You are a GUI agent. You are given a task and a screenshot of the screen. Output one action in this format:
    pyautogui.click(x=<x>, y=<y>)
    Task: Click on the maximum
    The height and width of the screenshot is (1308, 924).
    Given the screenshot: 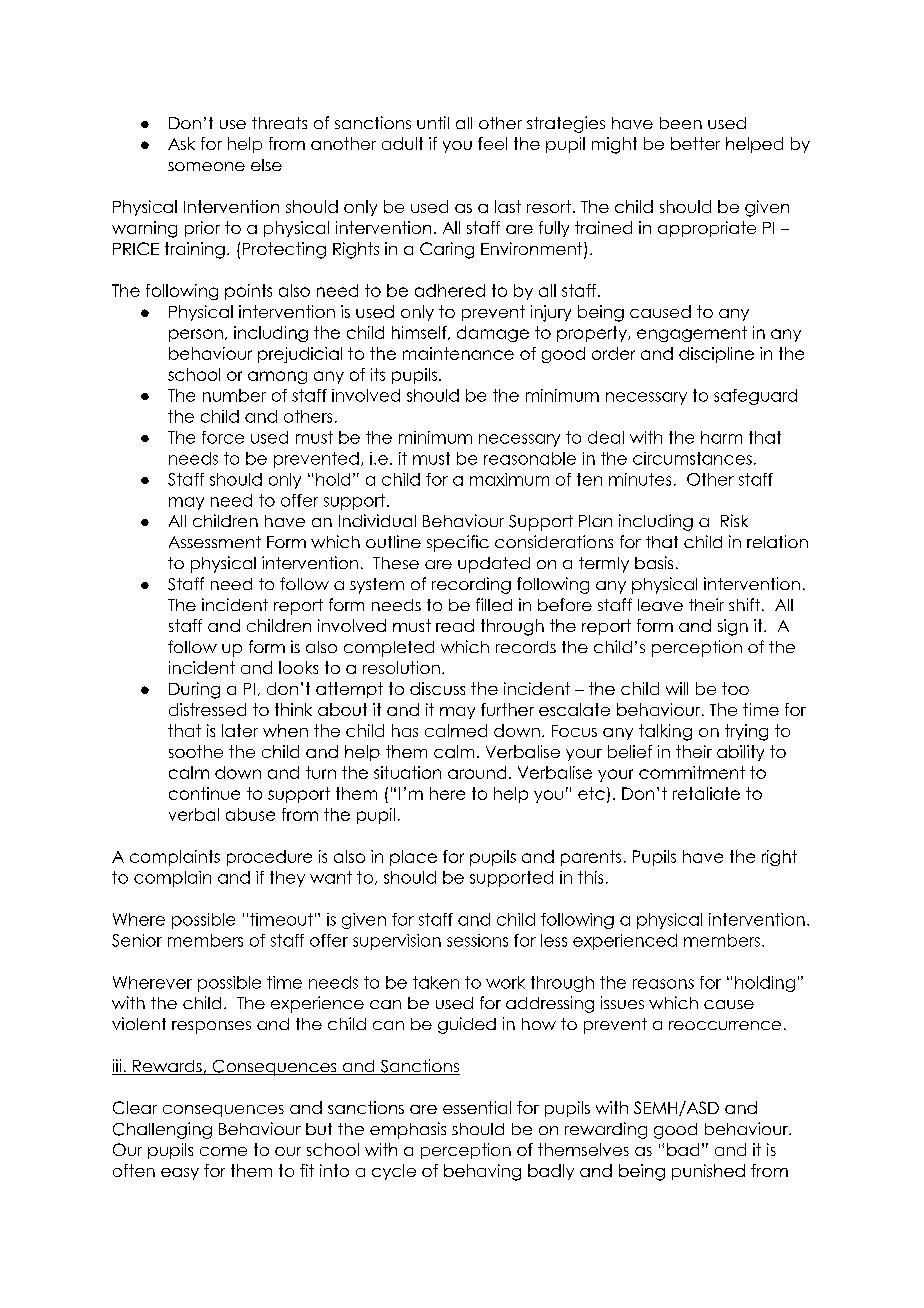 What is the action you would take?
    pyautogui.click(x=509, y=479)
